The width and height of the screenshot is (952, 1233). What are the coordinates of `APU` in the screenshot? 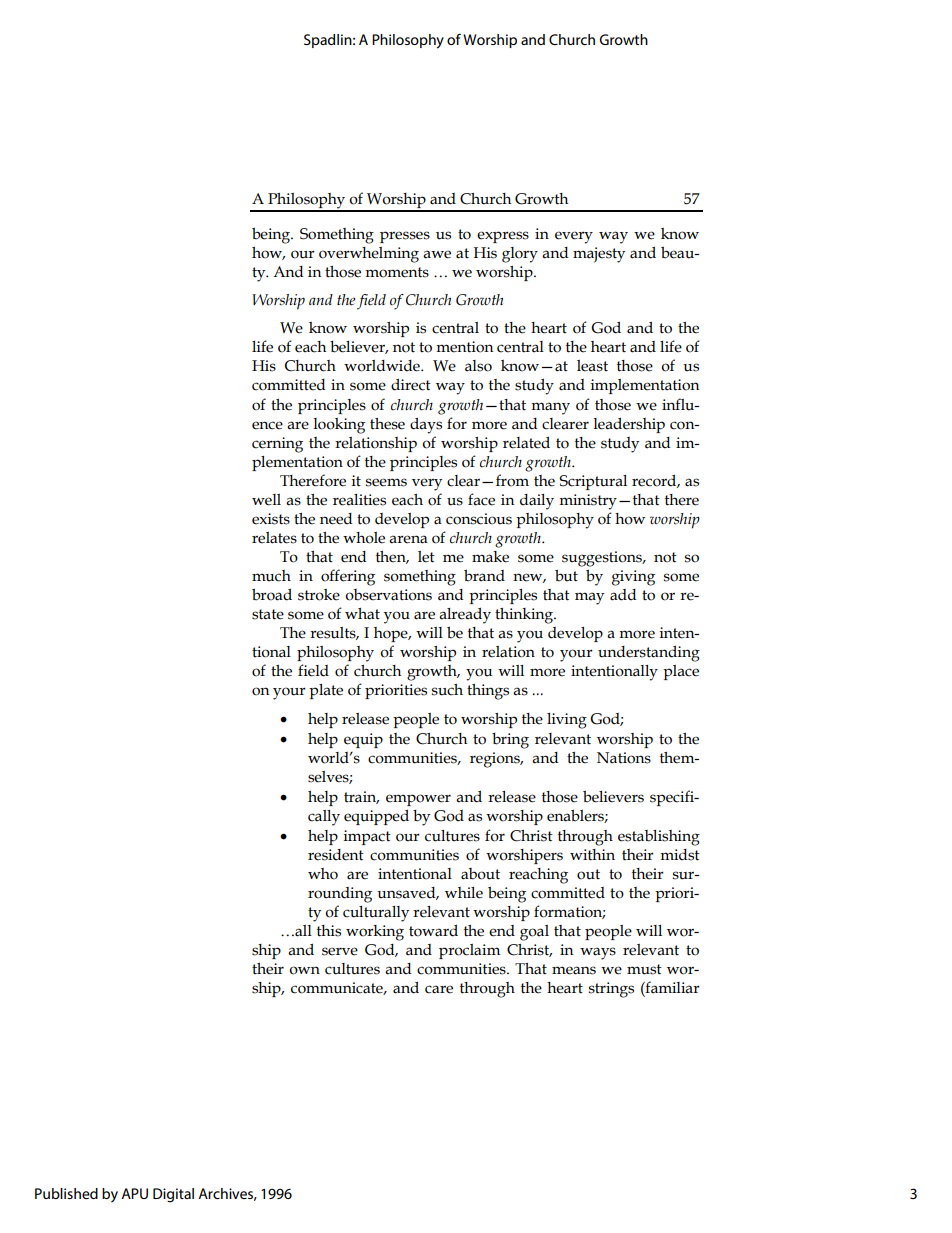 It's located at (134, 1193).
